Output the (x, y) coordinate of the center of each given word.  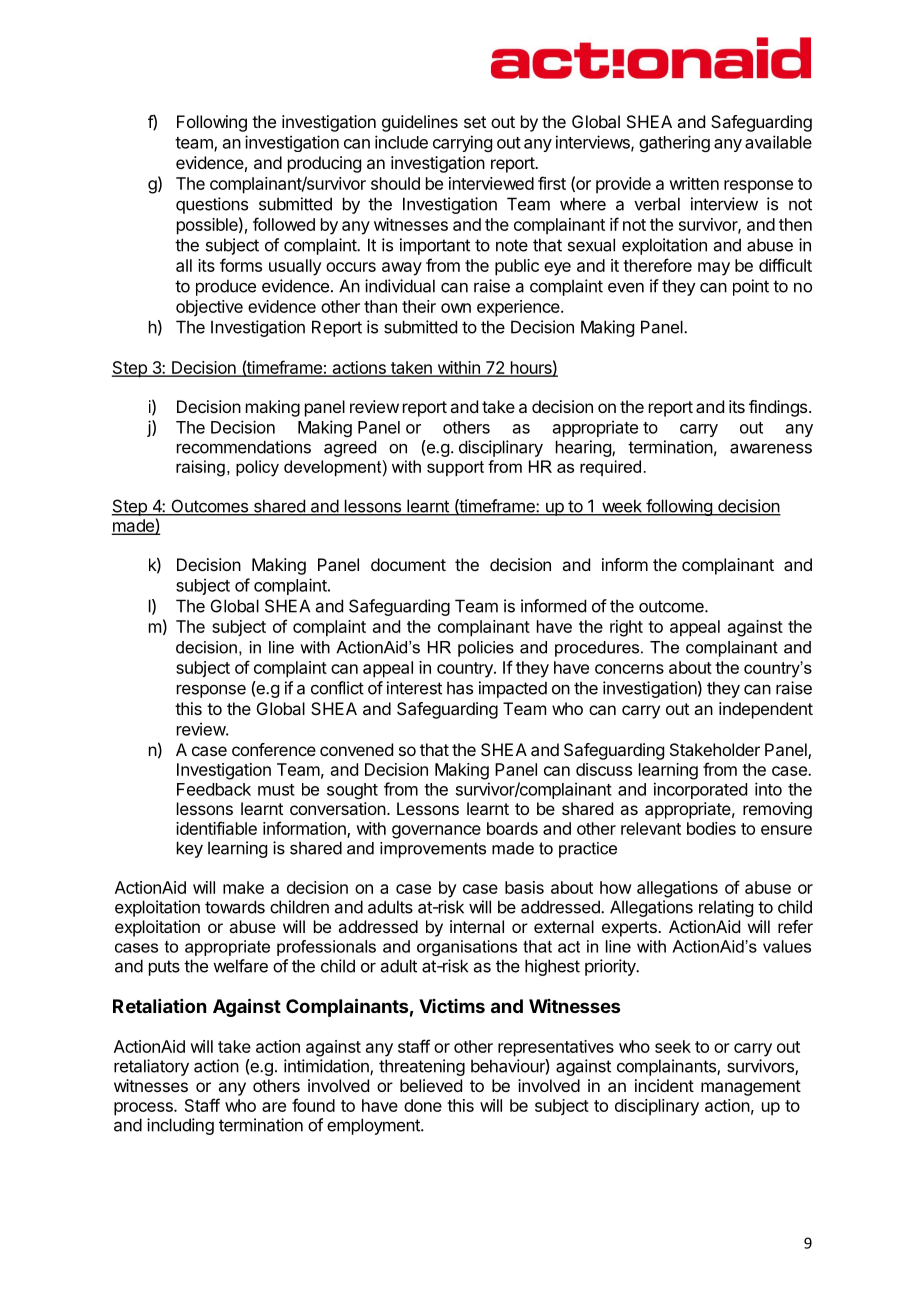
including (180, 1126)
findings (779, 408)
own (456, 308)
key (190, 849)
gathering (674, 143)
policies (486, 649)
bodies (711, 828)
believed (431, 1085)
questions (212, 205)
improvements (433, 850)
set (475, 122)
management (751, 1088)
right (626, 628)
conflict (337, 688)
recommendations (244, 447)
